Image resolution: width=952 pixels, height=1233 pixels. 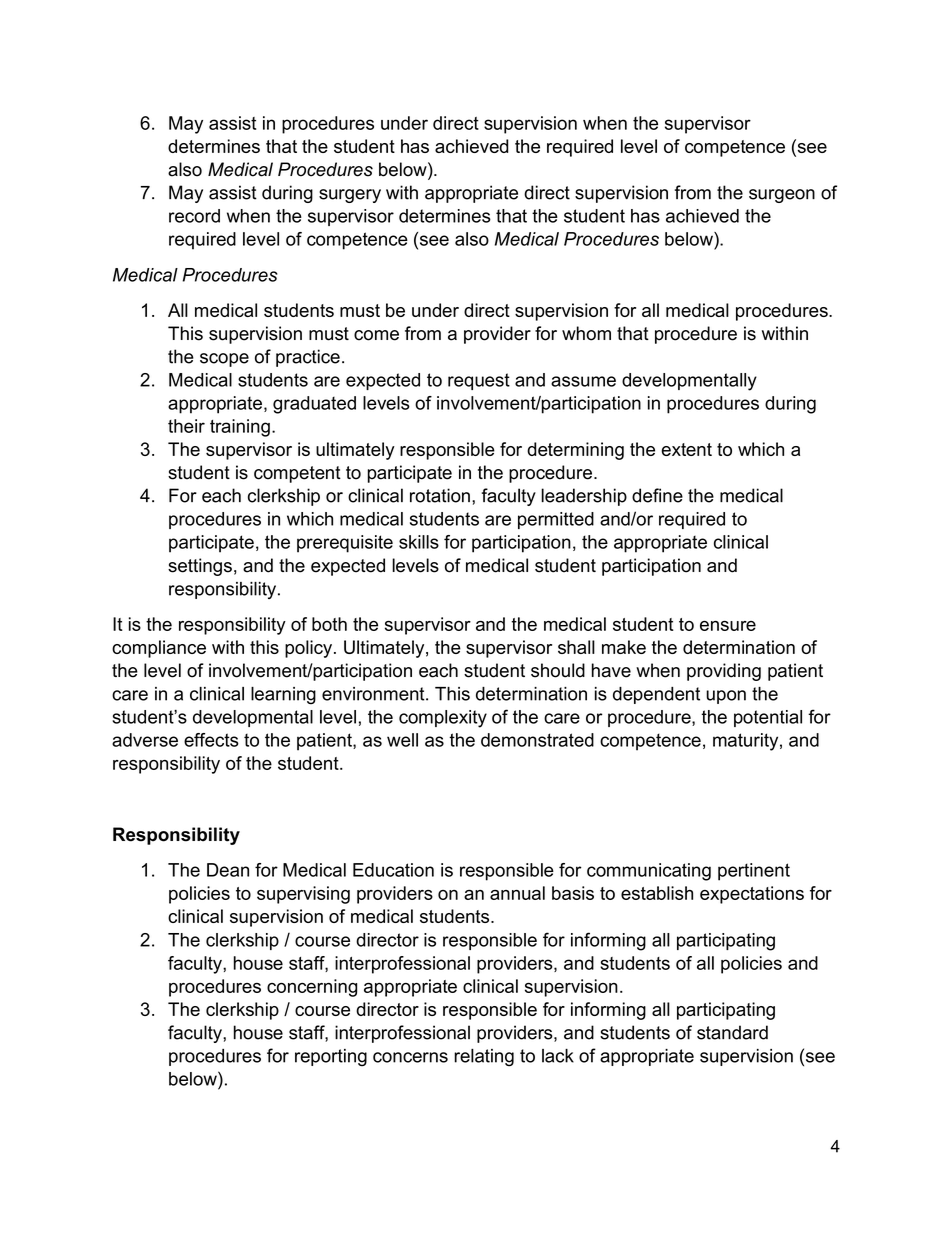 I want to click on ensure, so click(x=728, y=626).
